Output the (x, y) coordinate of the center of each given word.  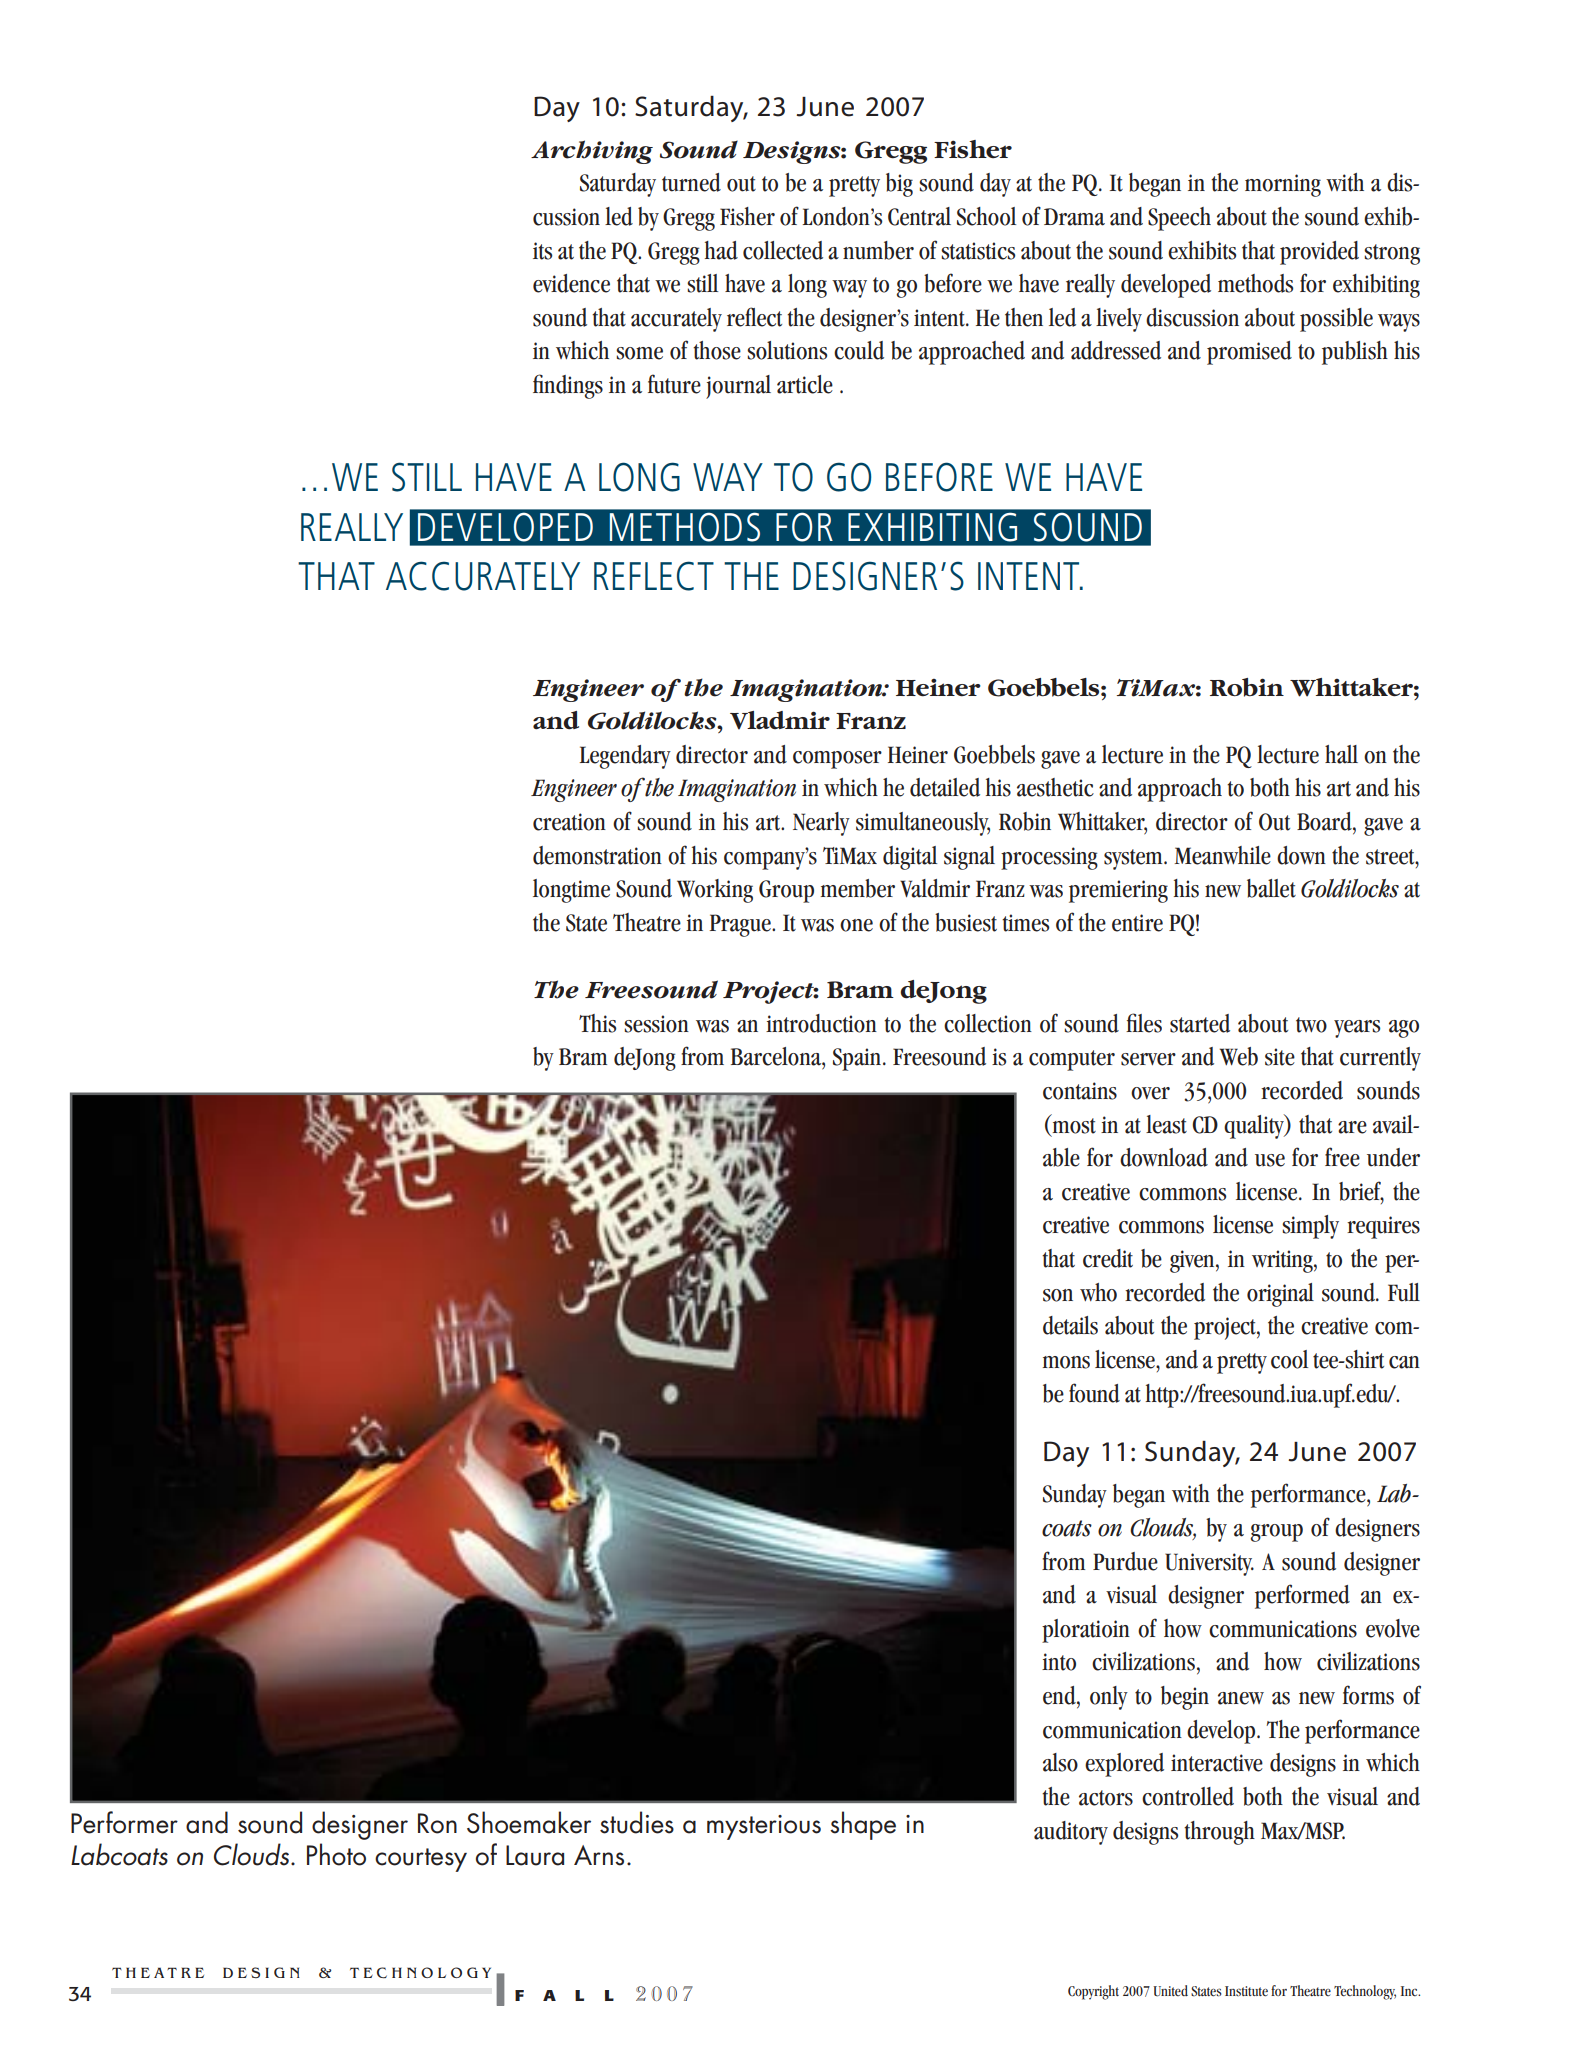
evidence (571, 283)
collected (783, 250)
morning (1283, 185)
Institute (1246, 1991)
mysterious (764, 1827)
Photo (336, 1854)
